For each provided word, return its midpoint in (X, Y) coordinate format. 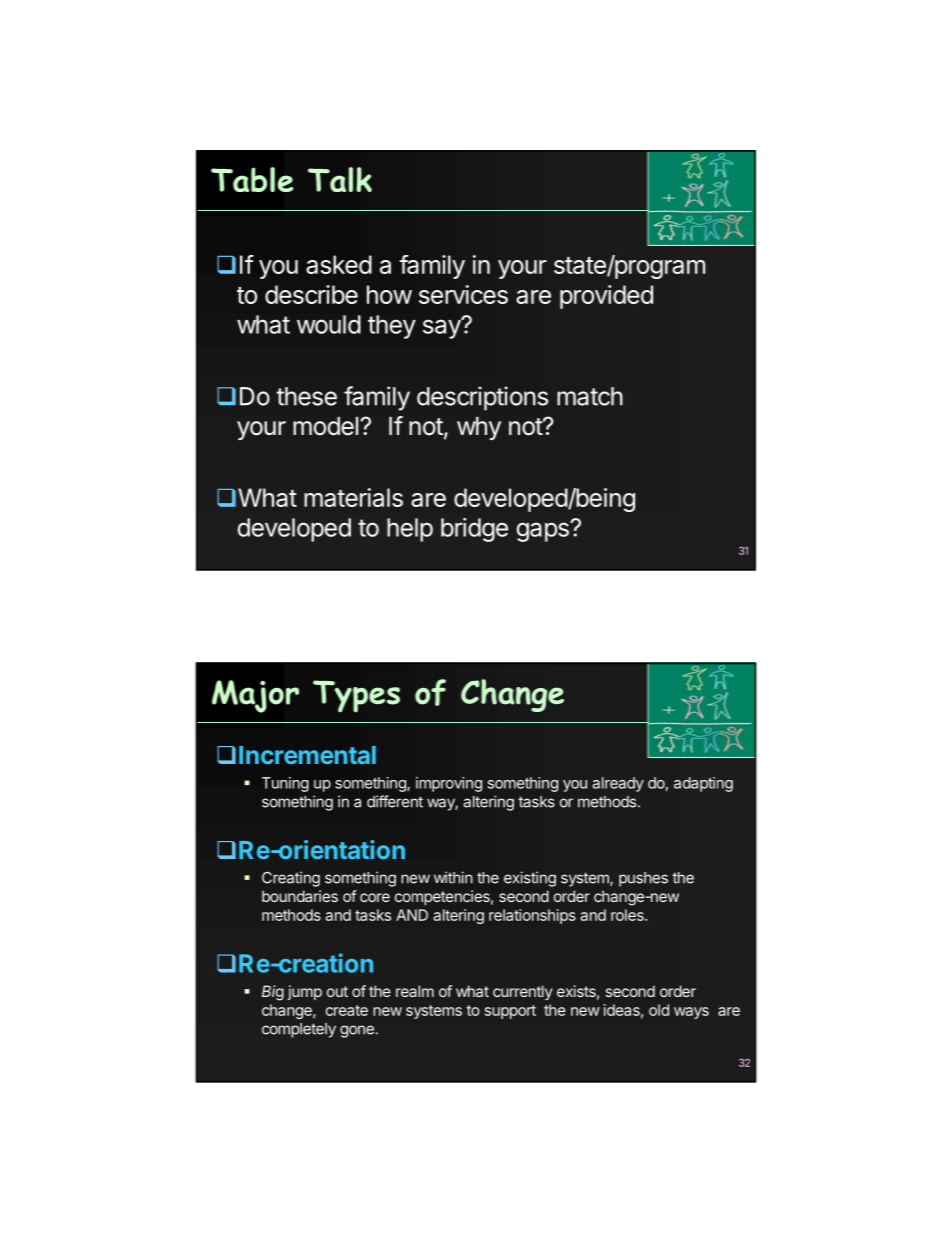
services (463, 294)
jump (305, 992)
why (479, 428)
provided (606, 297)
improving (449, 784)
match (590, 396)
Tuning (285, 784)
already (618, 784)
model (325, 426)
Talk (340, 179)
